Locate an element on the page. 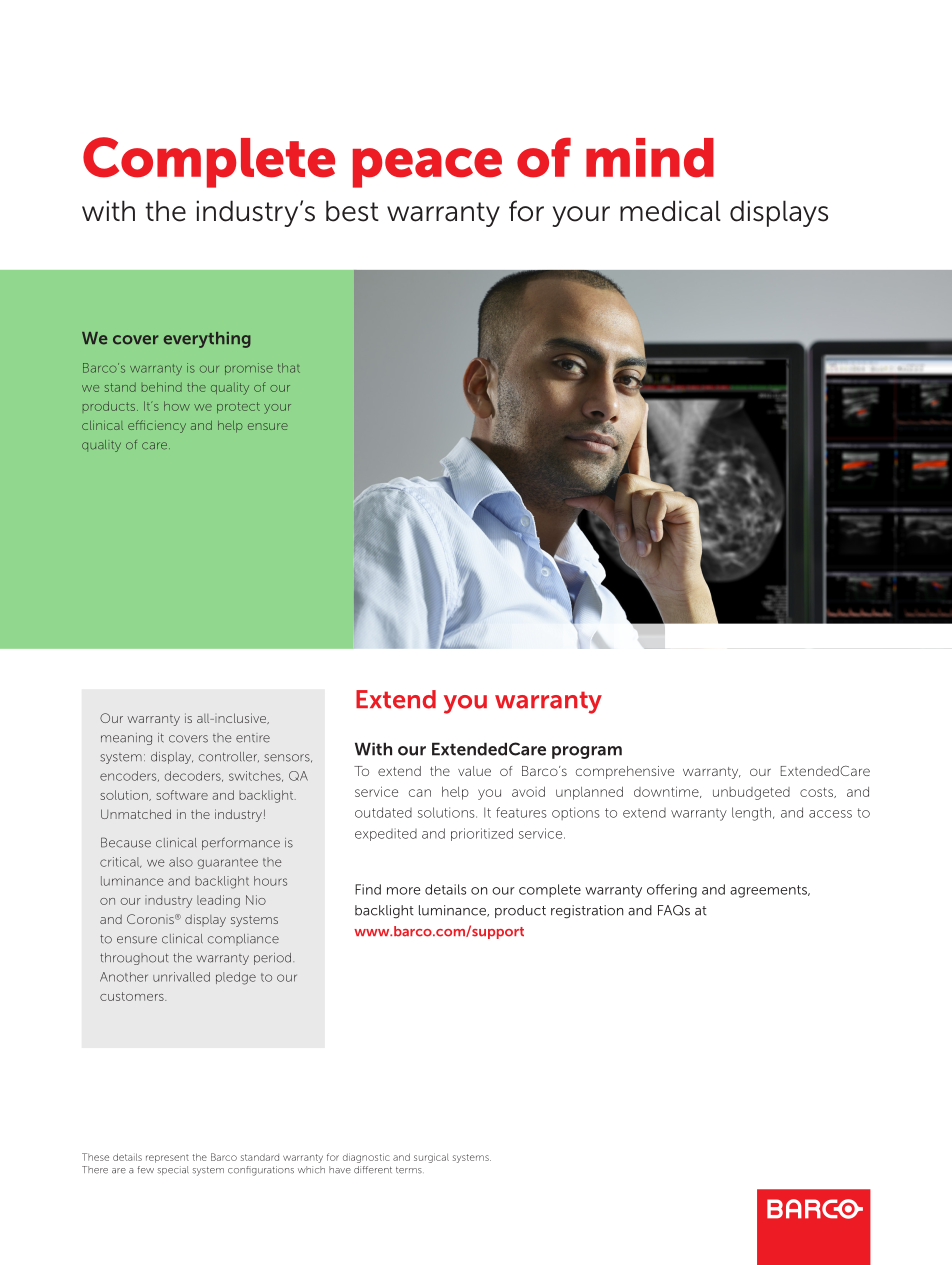  best is located at coordinates (352, 211).
